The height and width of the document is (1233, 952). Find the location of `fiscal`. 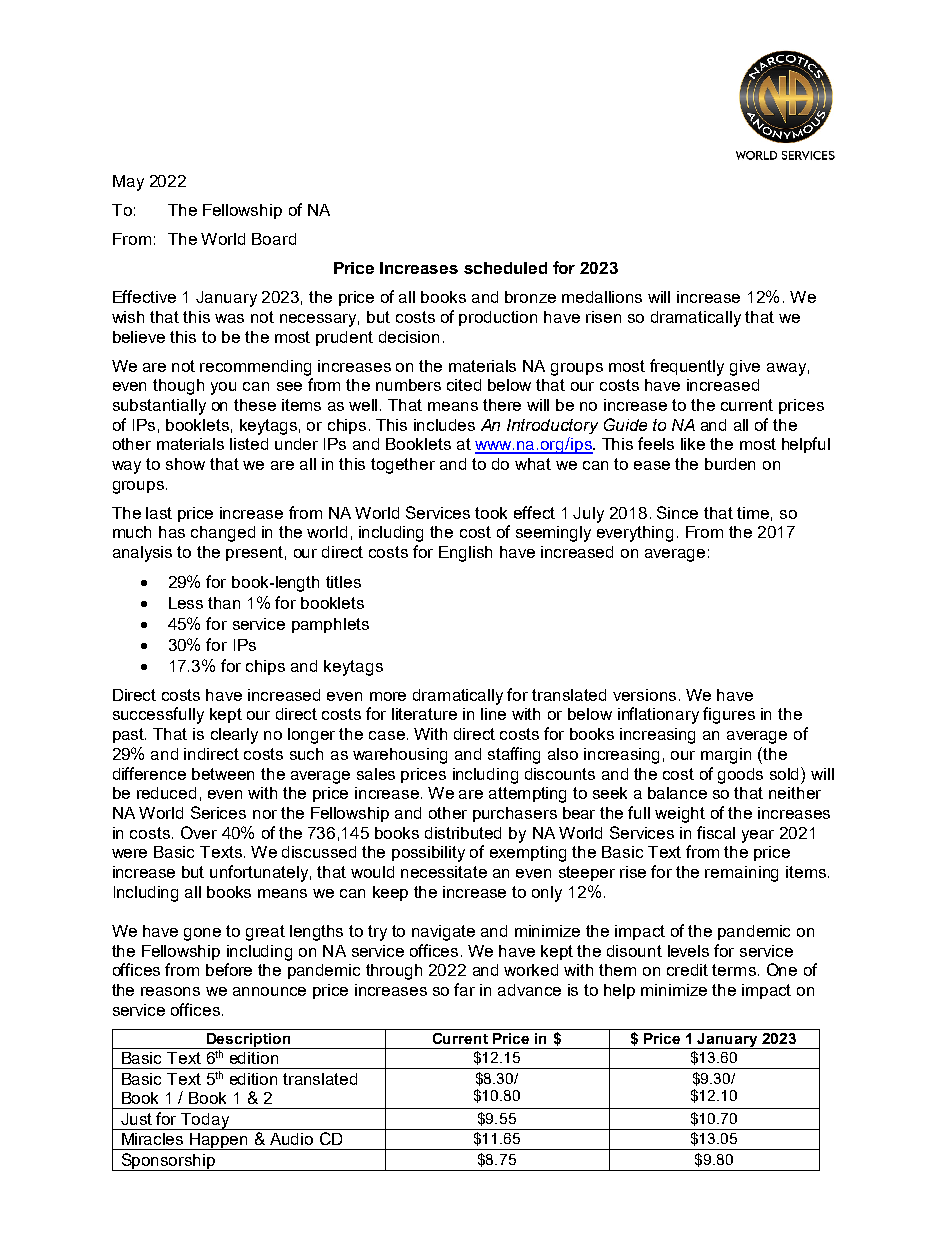

fiscal is located at coordinates (716, 832).
